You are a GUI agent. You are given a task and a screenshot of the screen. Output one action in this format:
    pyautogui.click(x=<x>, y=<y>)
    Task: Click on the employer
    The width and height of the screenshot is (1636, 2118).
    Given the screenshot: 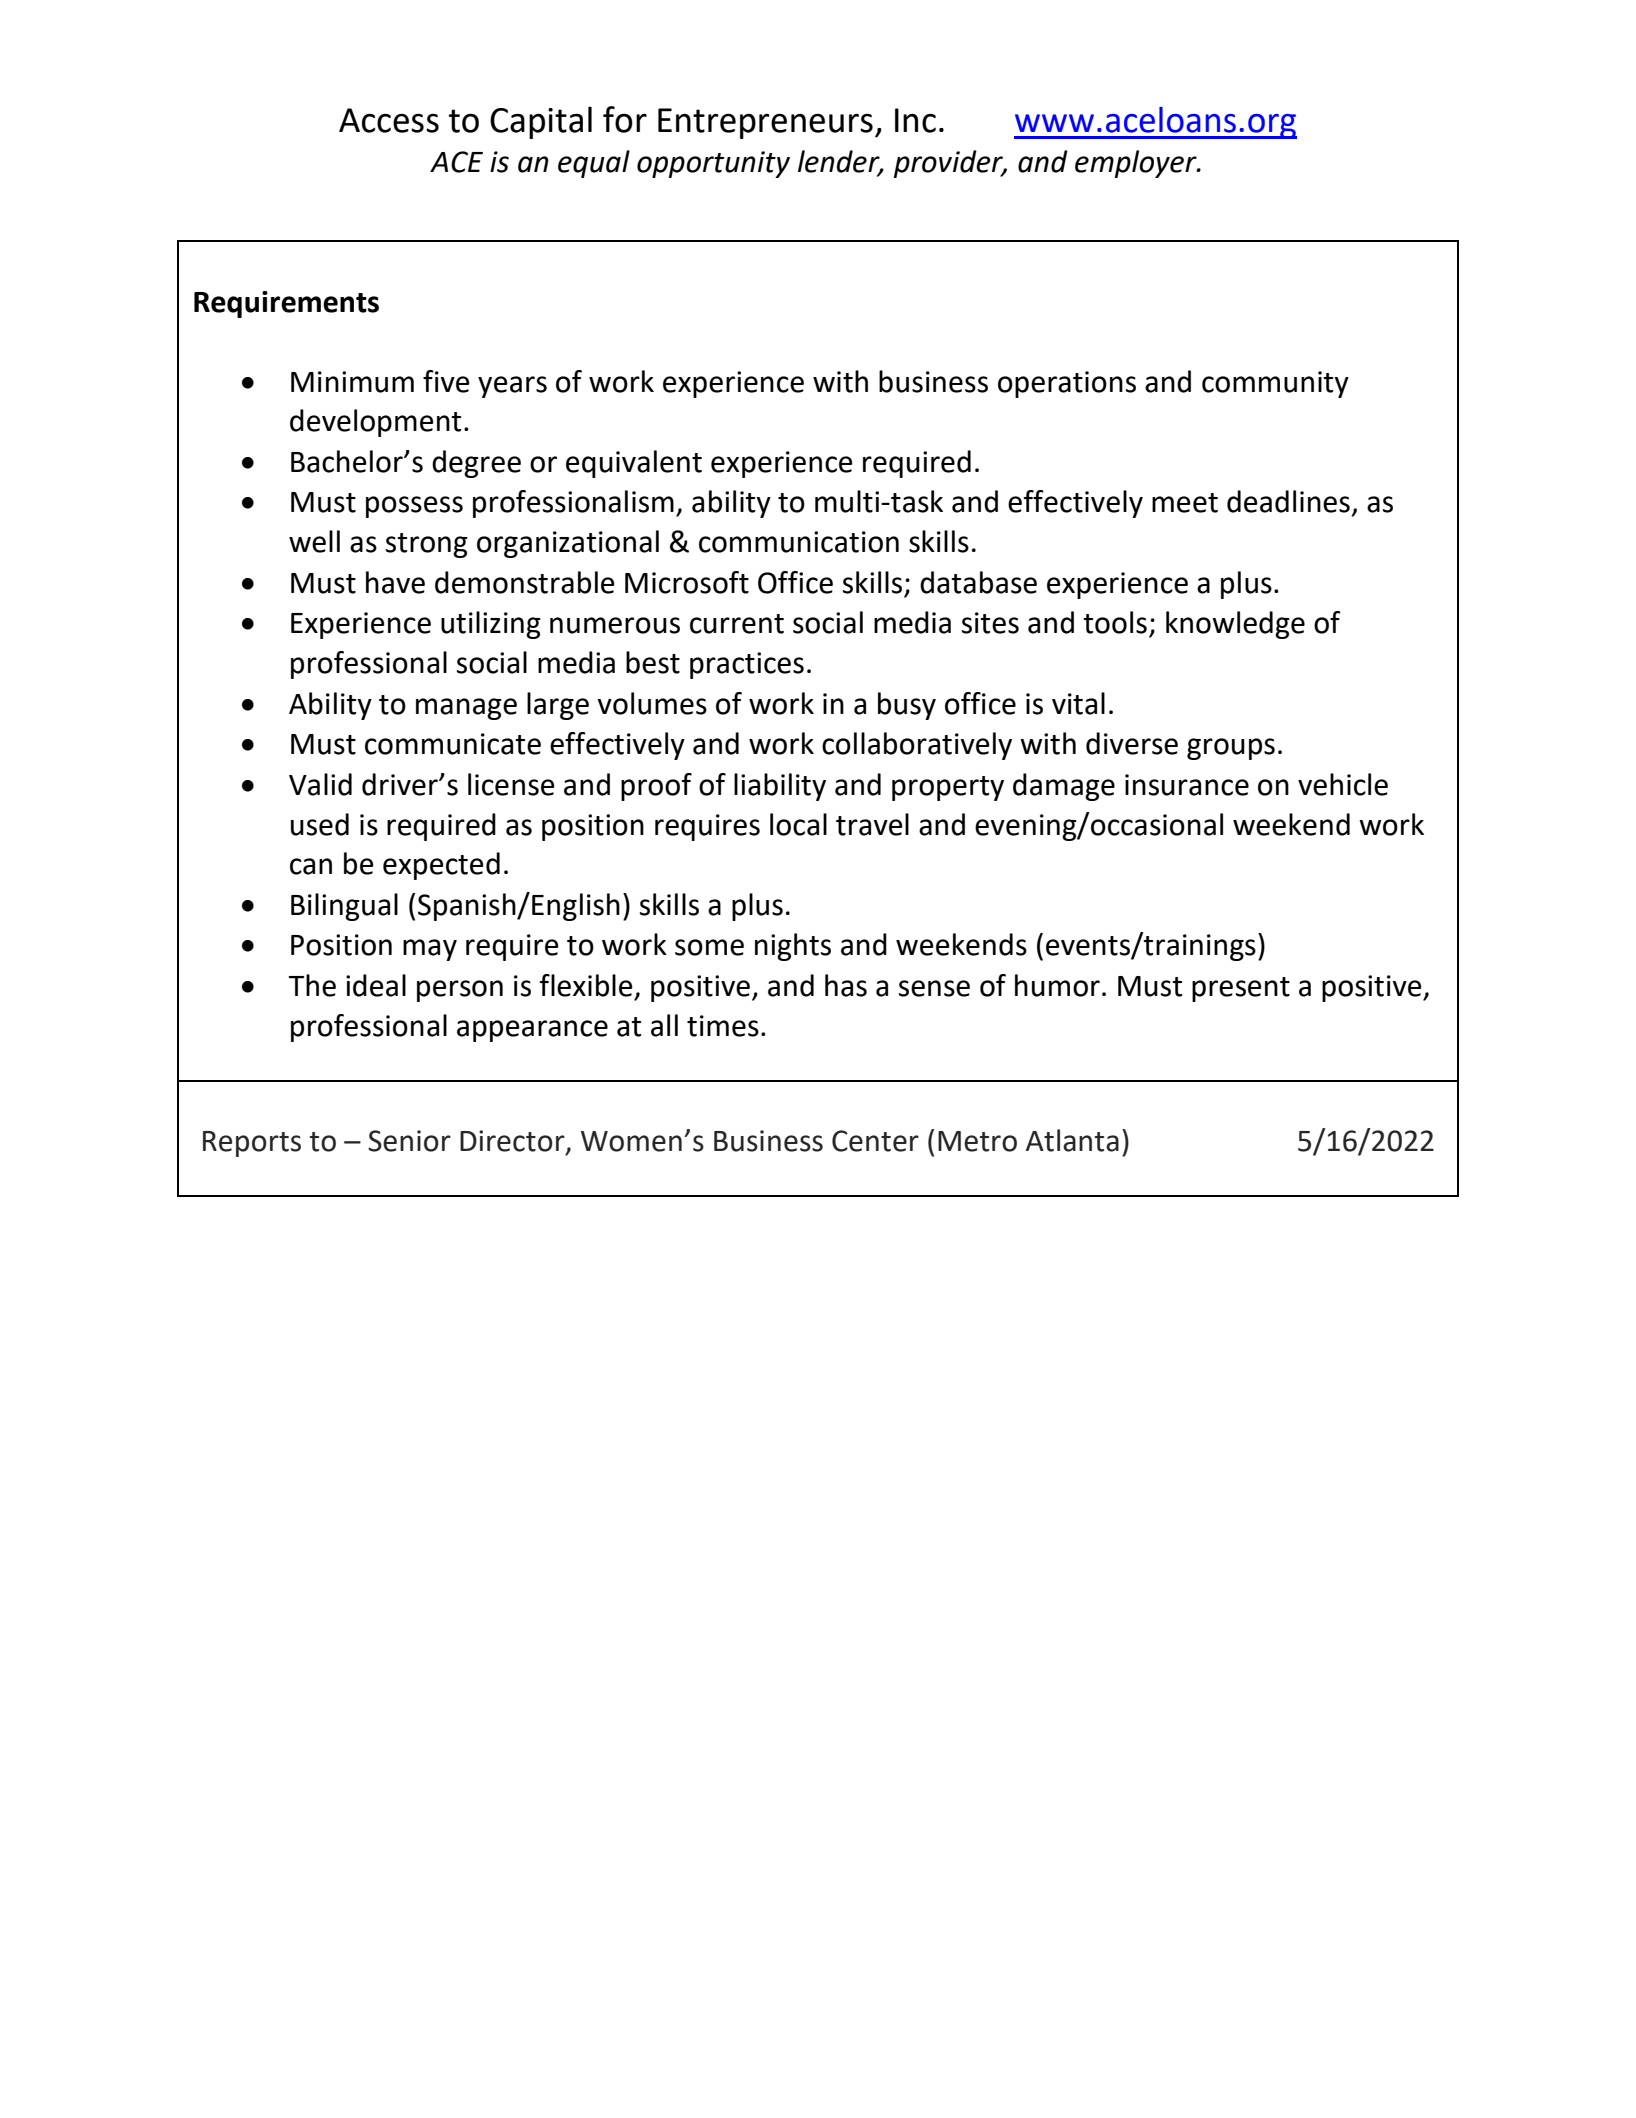 What is the action you would take?
    pyautogui.click(x=1137, y=164)
